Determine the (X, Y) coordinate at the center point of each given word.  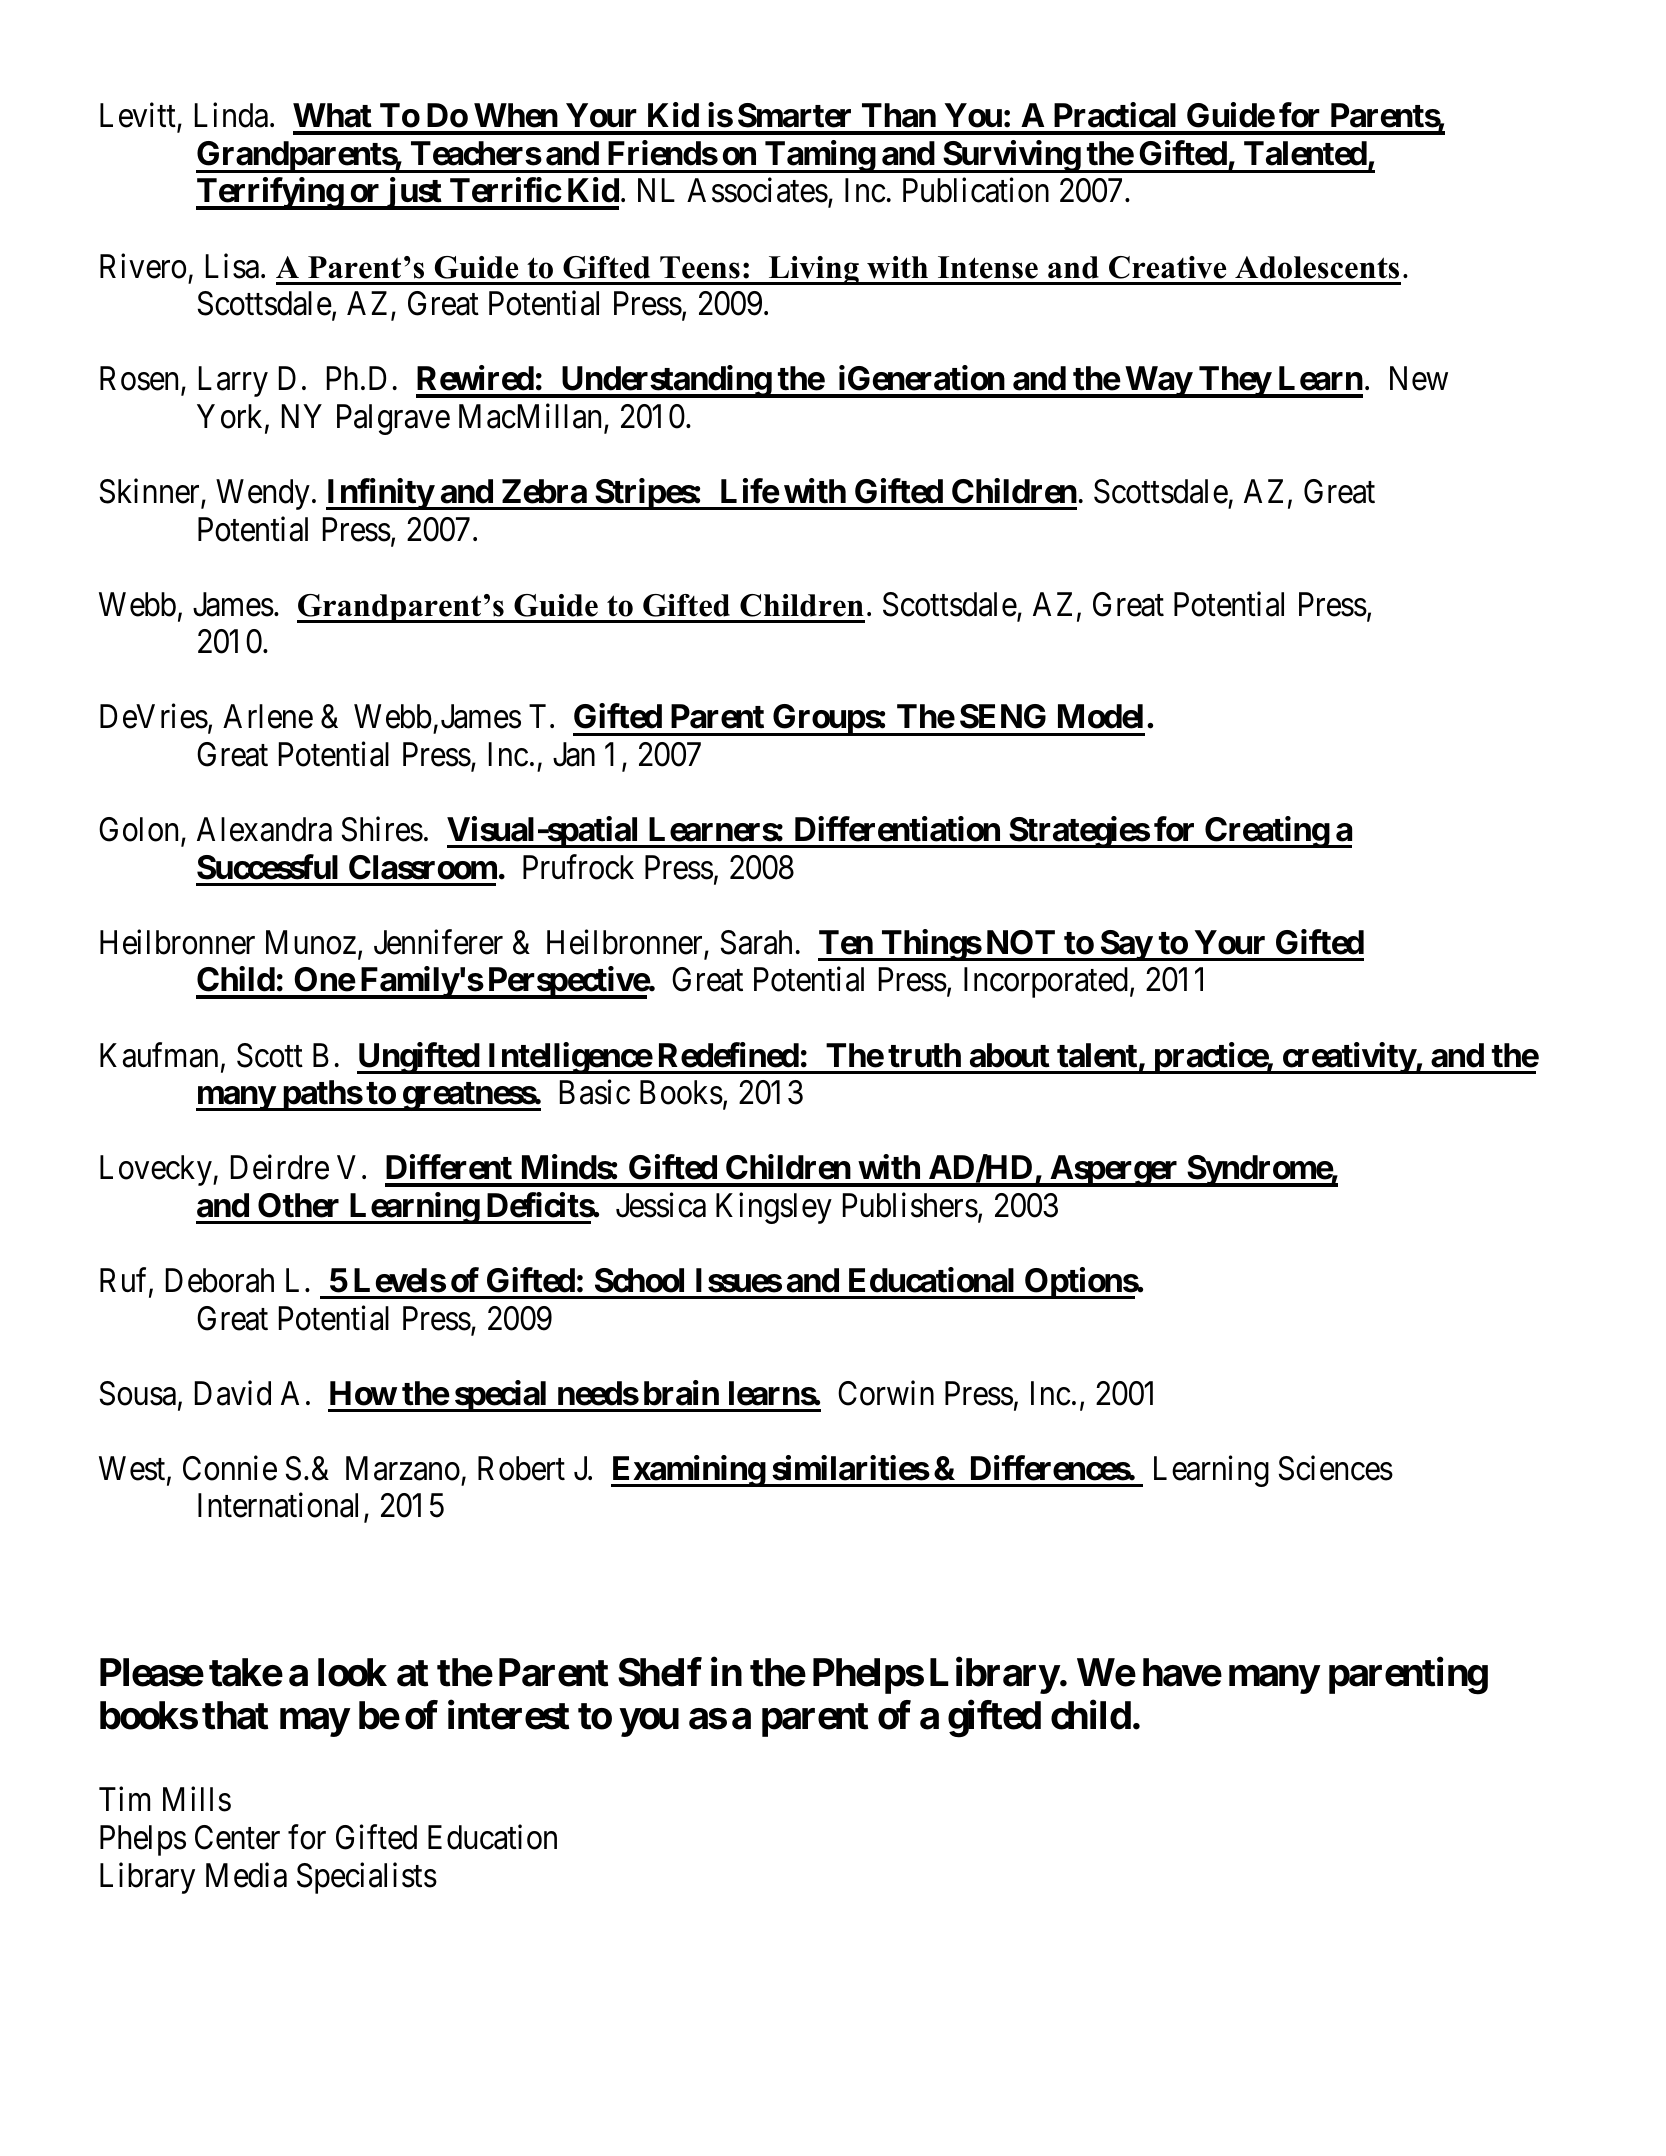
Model (1100, 716)
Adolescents (1317, 267)
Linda (233, 115)
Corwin (886, 1393)
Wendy (263, 494)
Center (237, 1837)
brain (681, 1393)
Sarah (756, 942)
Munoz (311, 942)
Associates (757, 190)
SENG (1003, 716)
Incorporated (1046, 982)
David (233, 1393)
